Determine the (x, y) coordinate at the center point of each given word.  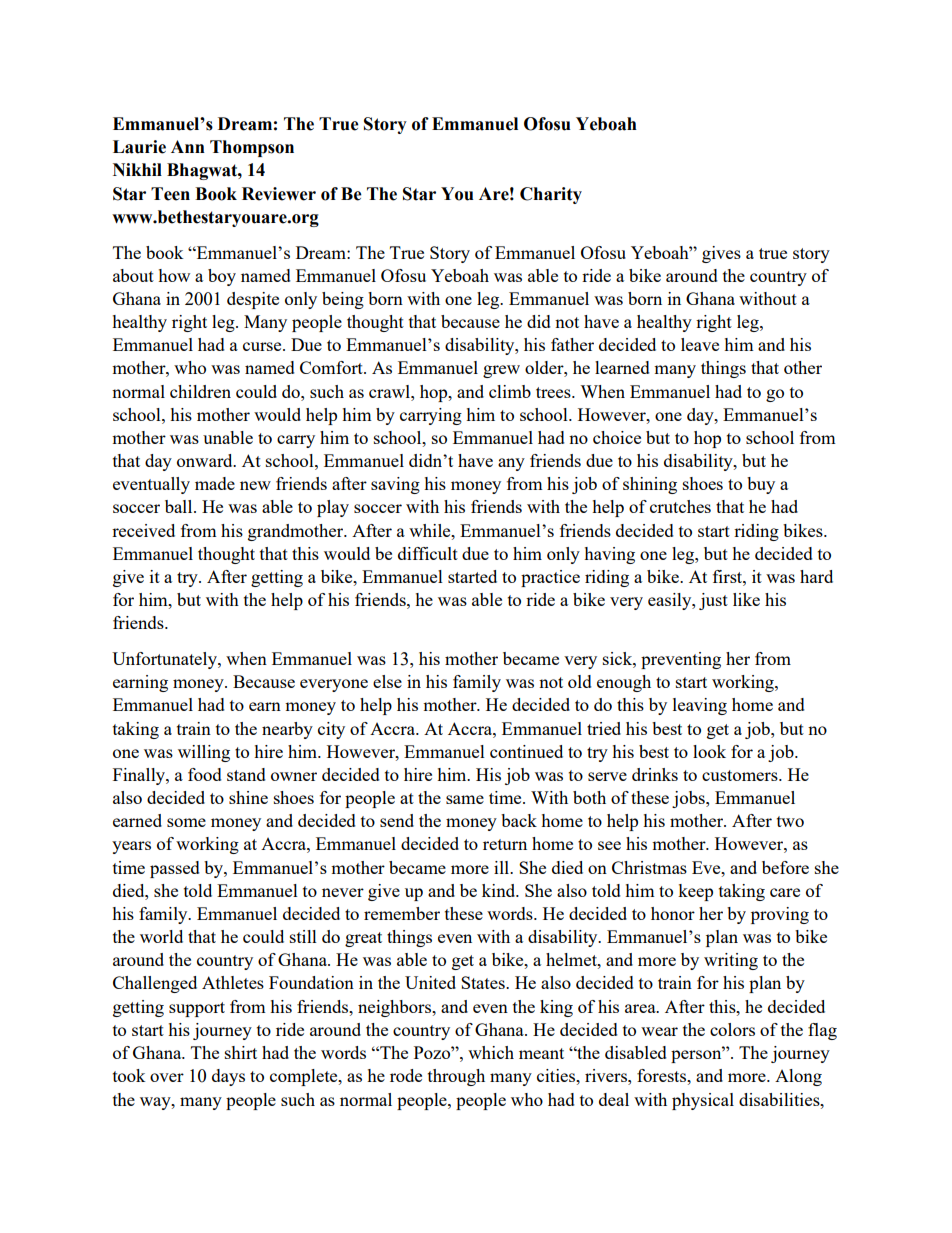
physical (703, 1101)
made (215, 483)
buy (761, 485)
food (205, 774)
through (456, 1077)
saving (395, 485)
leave (700, 344)
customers (741, 775)
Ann (188, 146)
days (228, 1077)
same (465, 799)
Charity (551, 195)
